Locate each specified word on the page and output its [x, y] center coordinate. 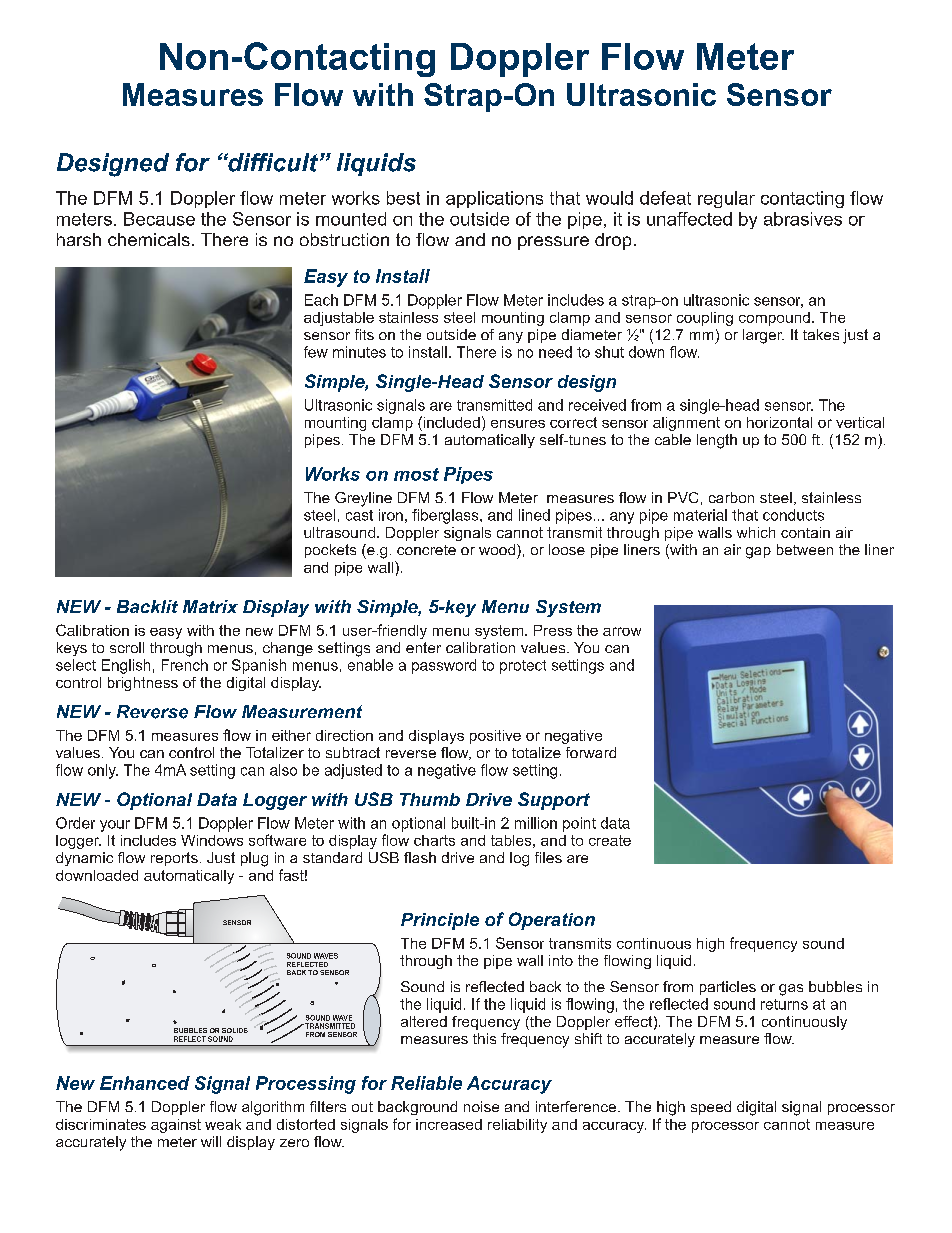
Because [159, 219]
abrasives [803, 219]
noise [481, 1106]
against [176, 1126]
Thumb [430, 799]
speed [711, 1108]
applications [494, 199]
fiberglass [446, 516]
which [756, 532]
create [610, 840]
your [115, 826]
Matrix [210, 606]
